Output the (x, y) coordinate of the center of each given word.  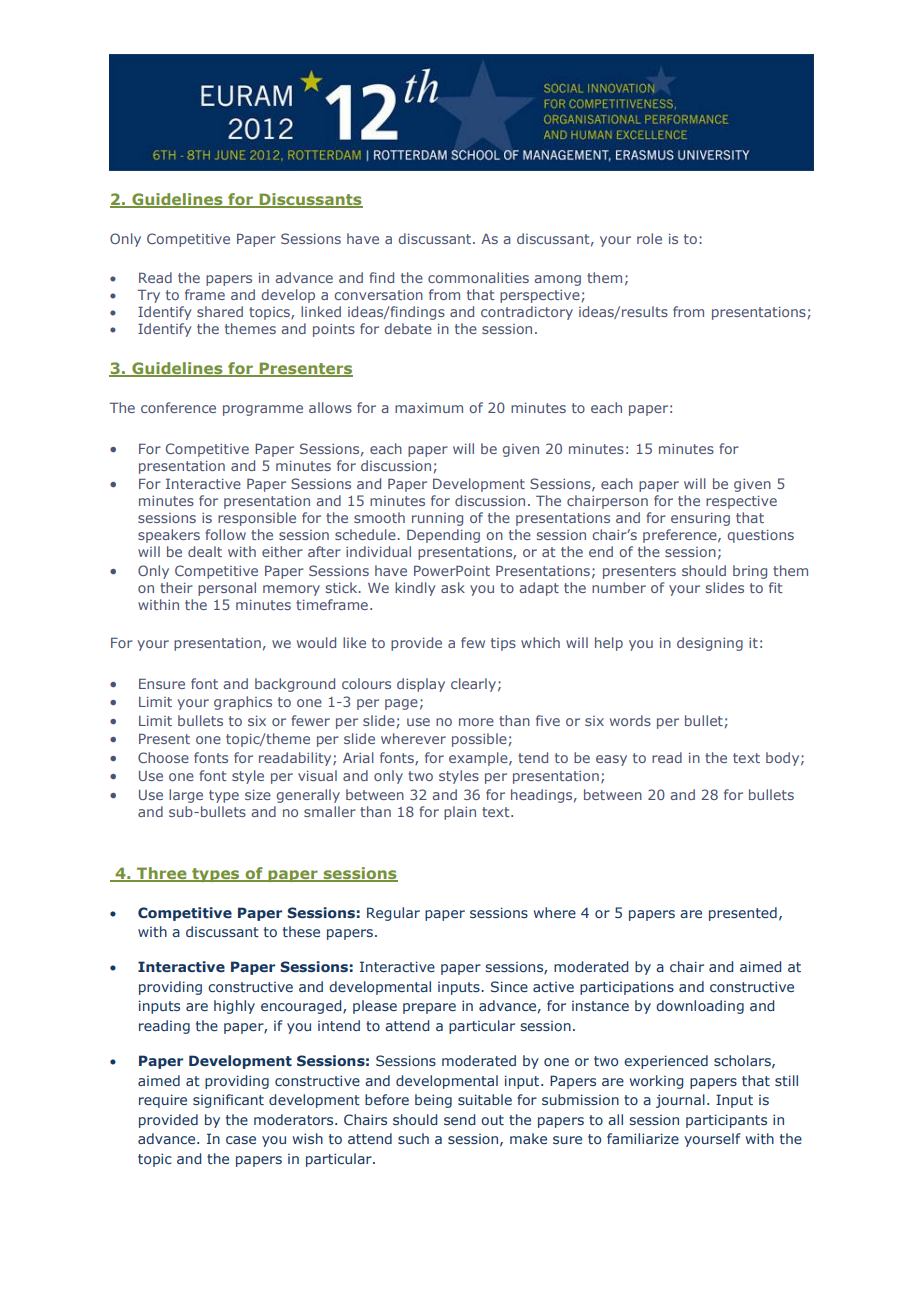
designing (710, 644)
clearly (473, 685)
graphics (243, 703)
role (649, 238)
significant (228, 1101)
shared (220, 311)
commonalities (478, 277)
